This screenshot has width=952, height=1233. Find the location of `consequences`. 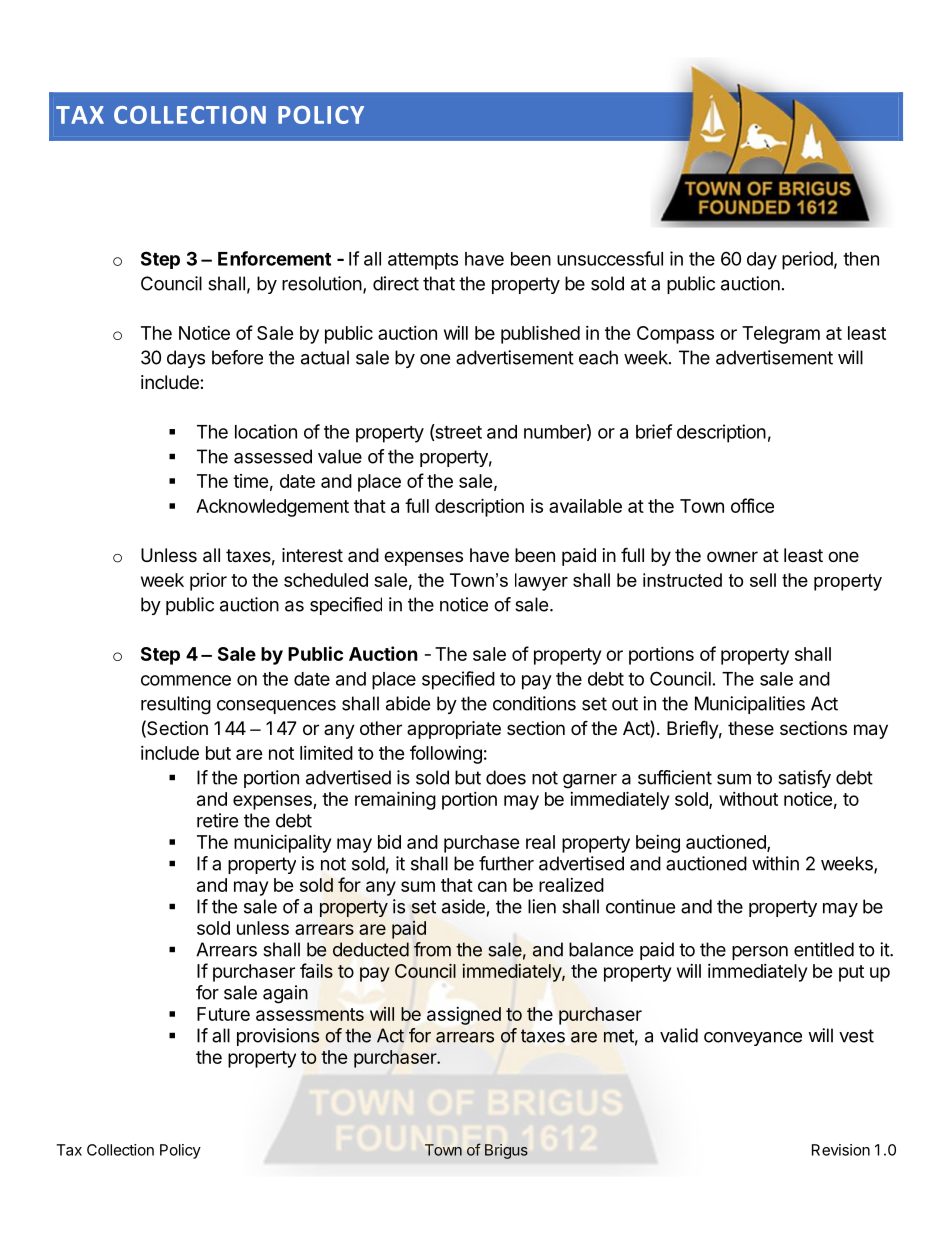

consequences is located at coordinates (276, 707).
